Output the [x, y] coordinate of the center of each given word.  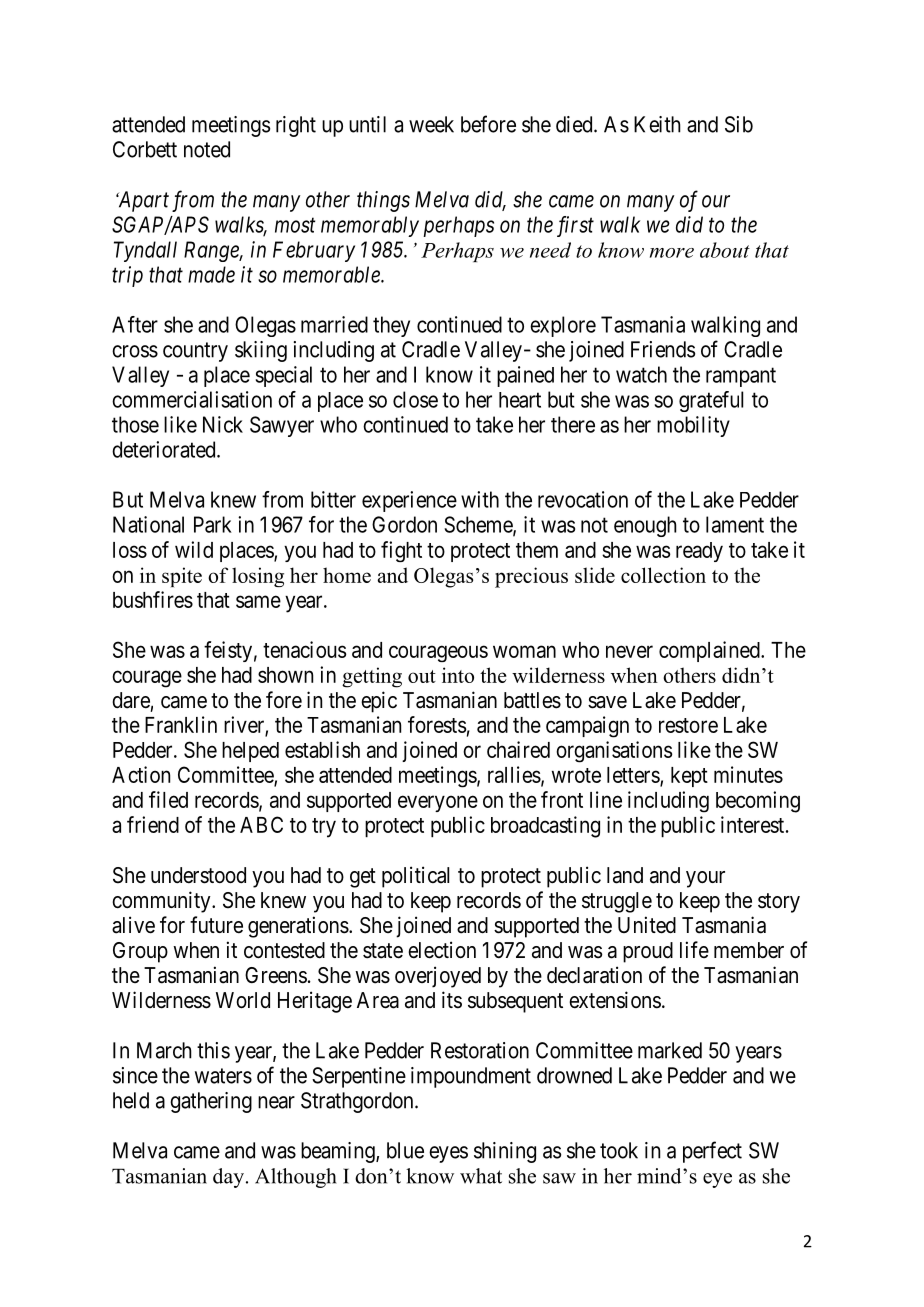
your [705, 879]
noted [207, 149]
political [415, 877]
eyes [448, 1154]
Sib [739, 124]
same [258, 601]
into [458, 675]
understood [198, 875]
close [415, 399]
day [228, 1178]
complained [710, 651]
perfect [712, 1152]
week [431, 124]
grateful [711, 401]
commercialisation [192, 399]
